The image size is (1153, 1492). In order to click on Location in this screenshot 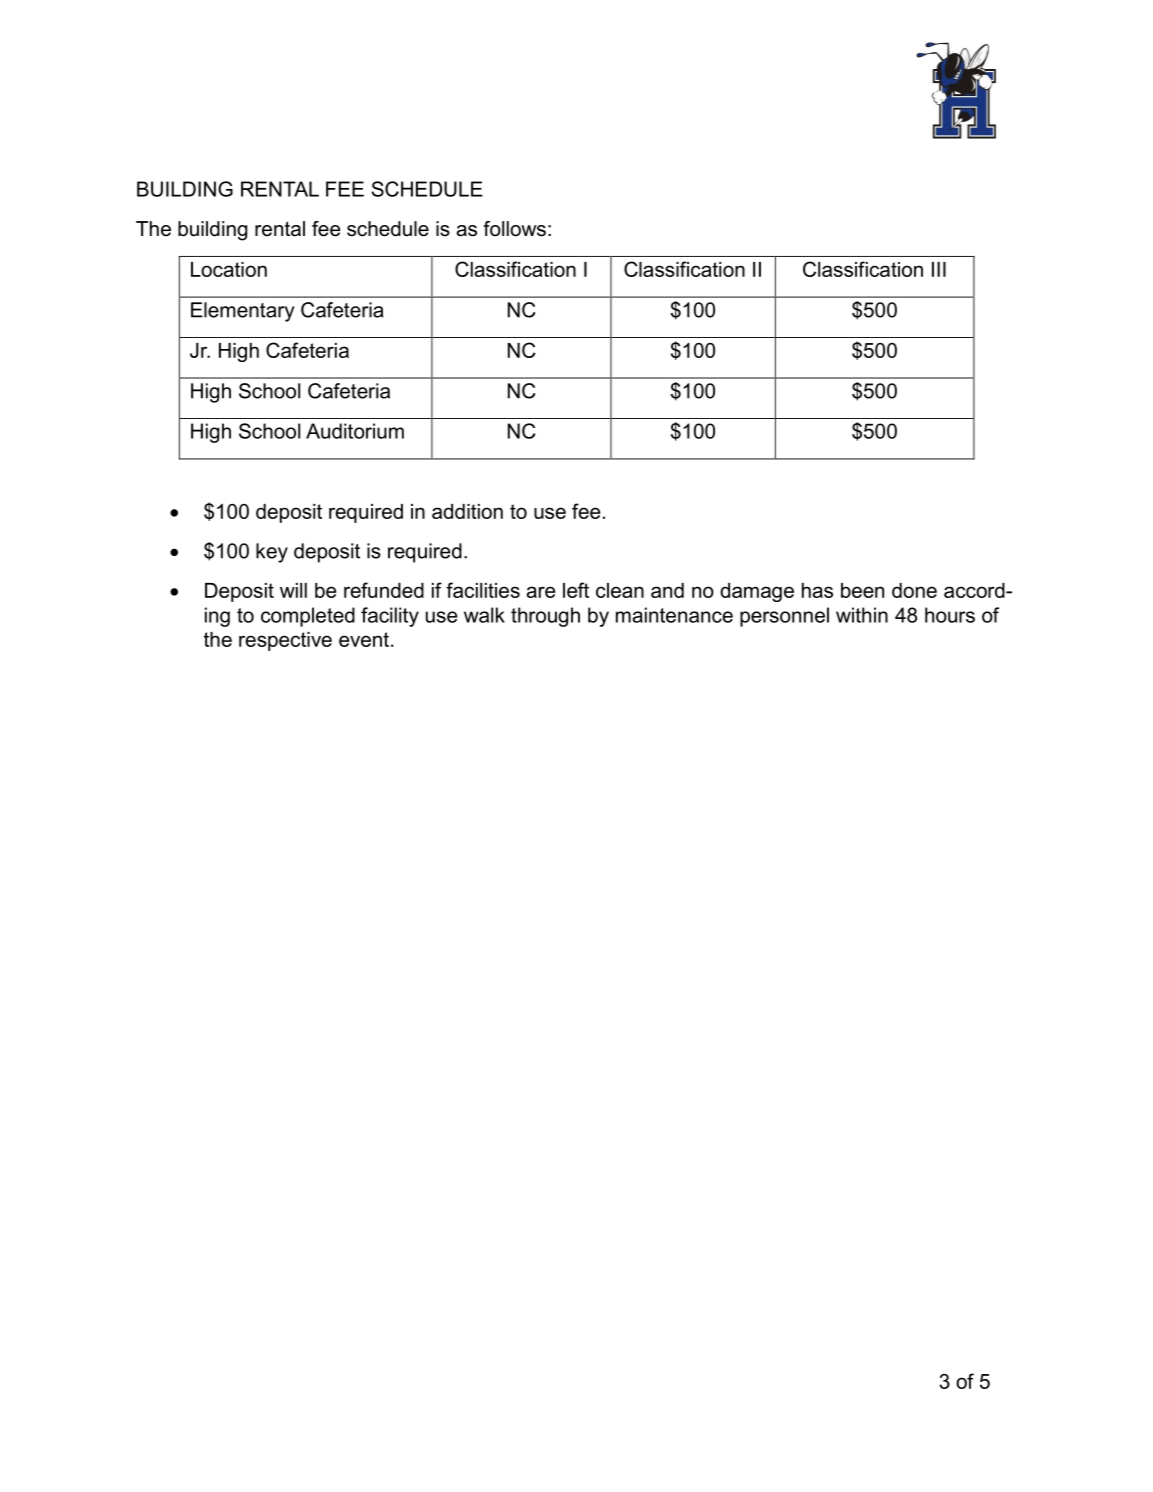, I will do `click(229, 269)`.
